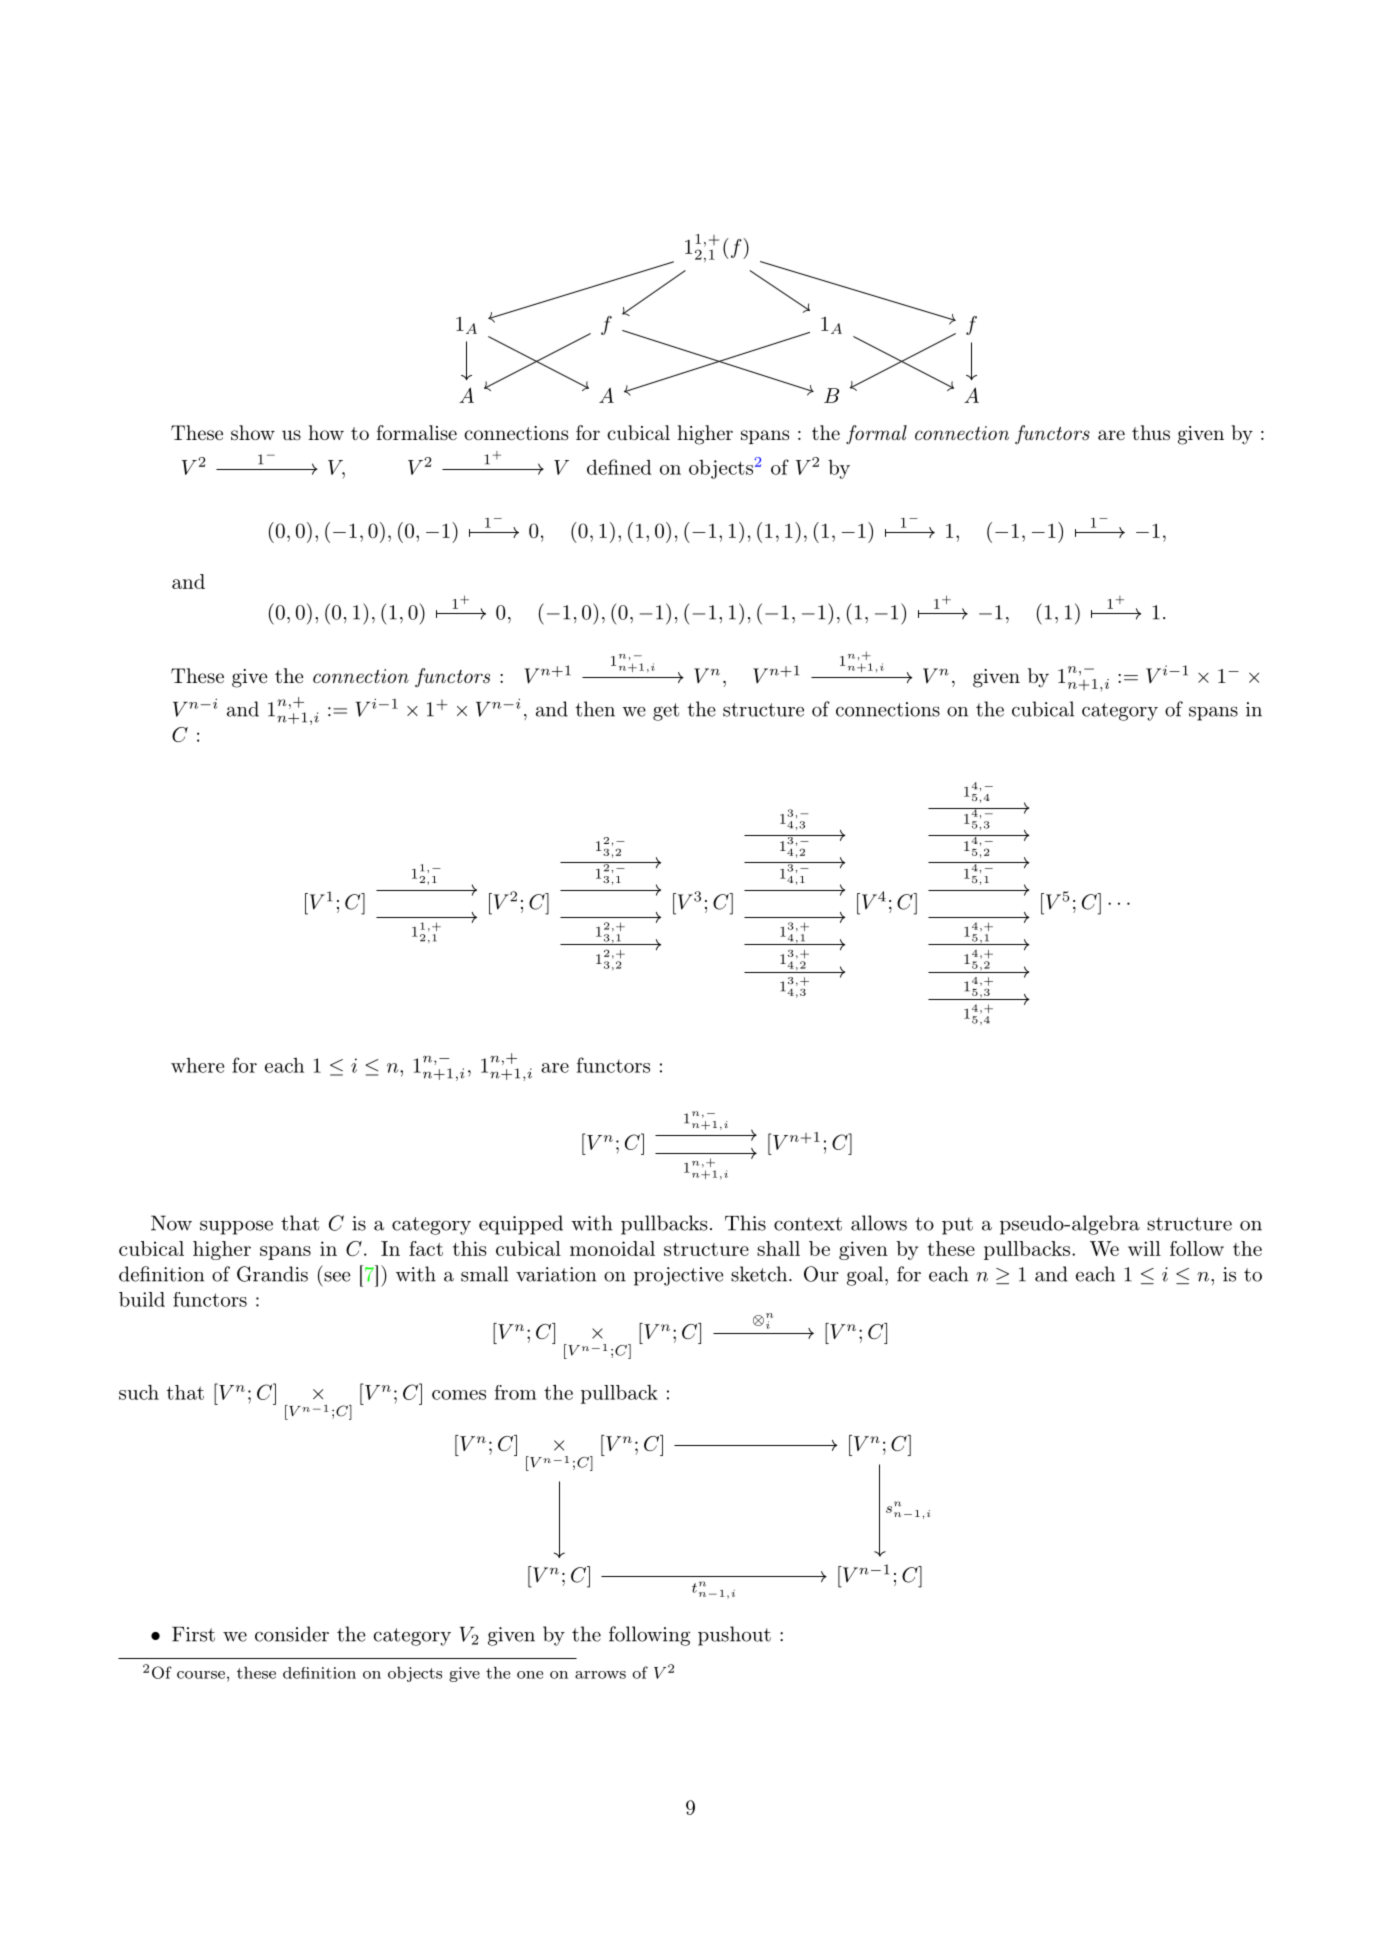 Image resolution: width=1381 pixels, height=1954 pixels. Describe the element at coordinates (236, 1227) in the document. I see `suppose` at that location.
